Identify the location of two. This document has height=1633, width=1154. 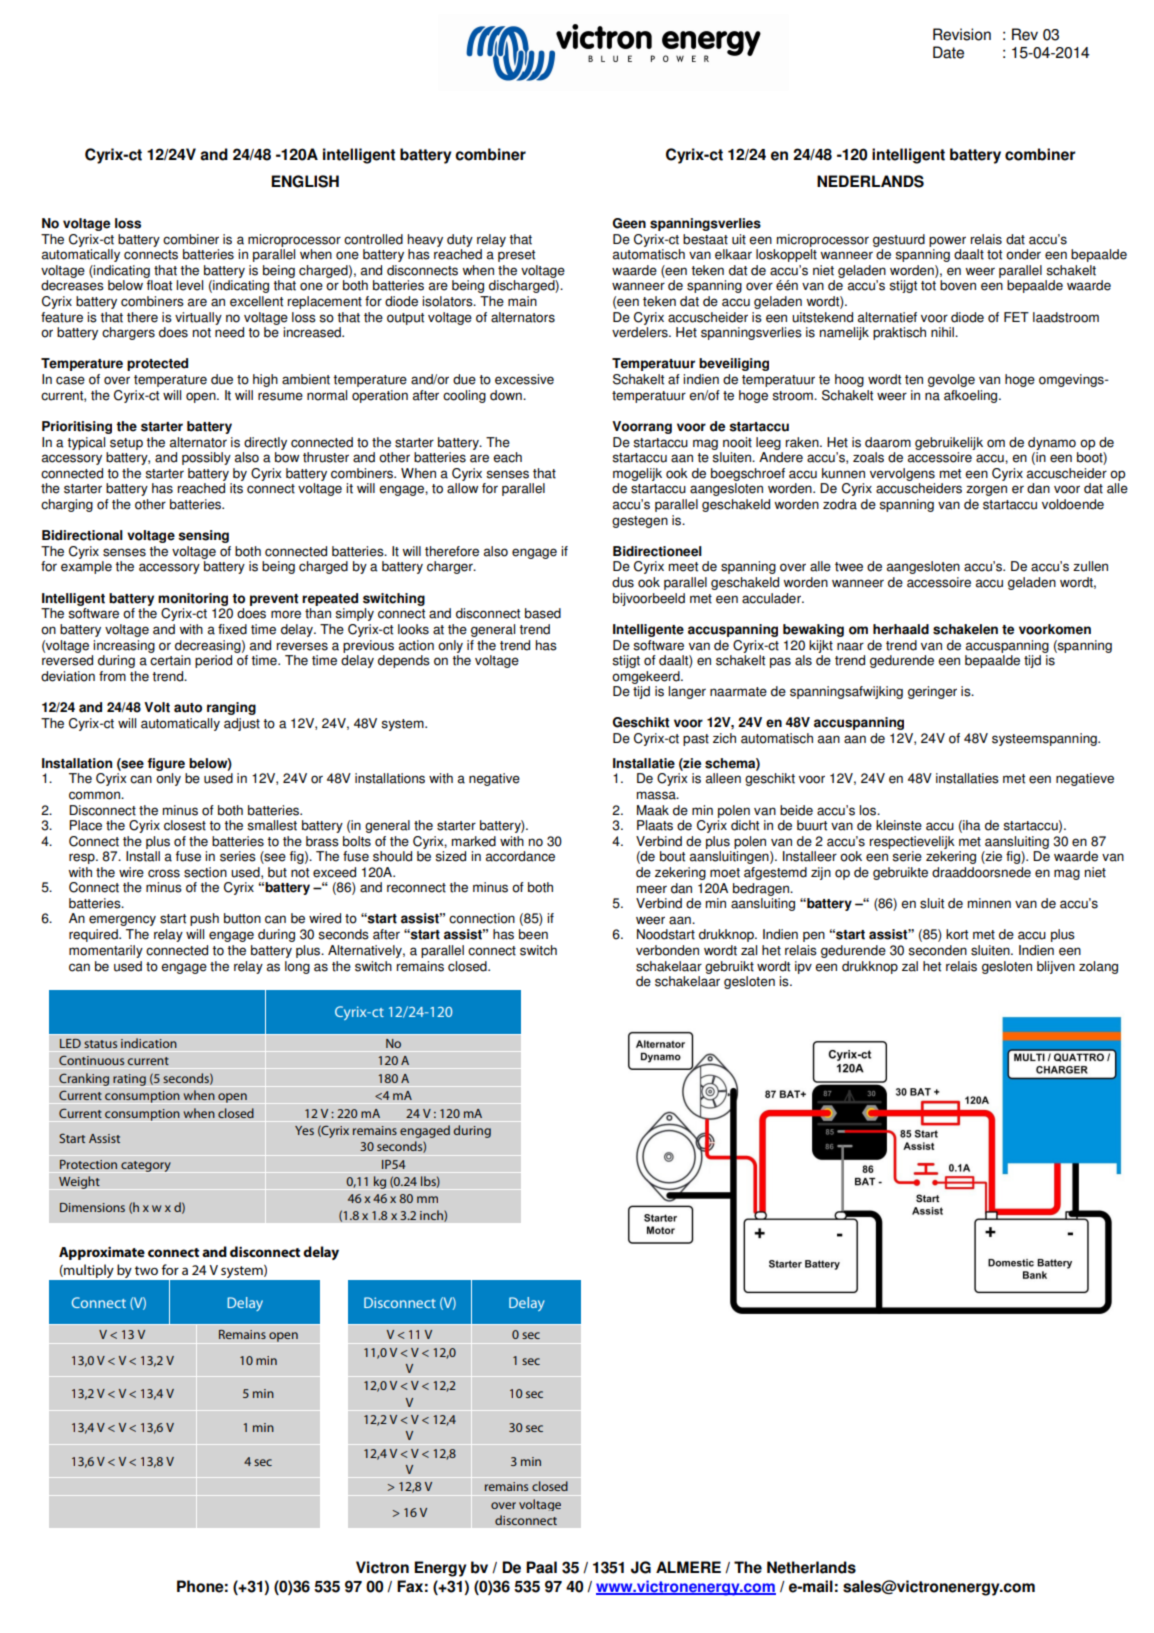
(146, 1270).
